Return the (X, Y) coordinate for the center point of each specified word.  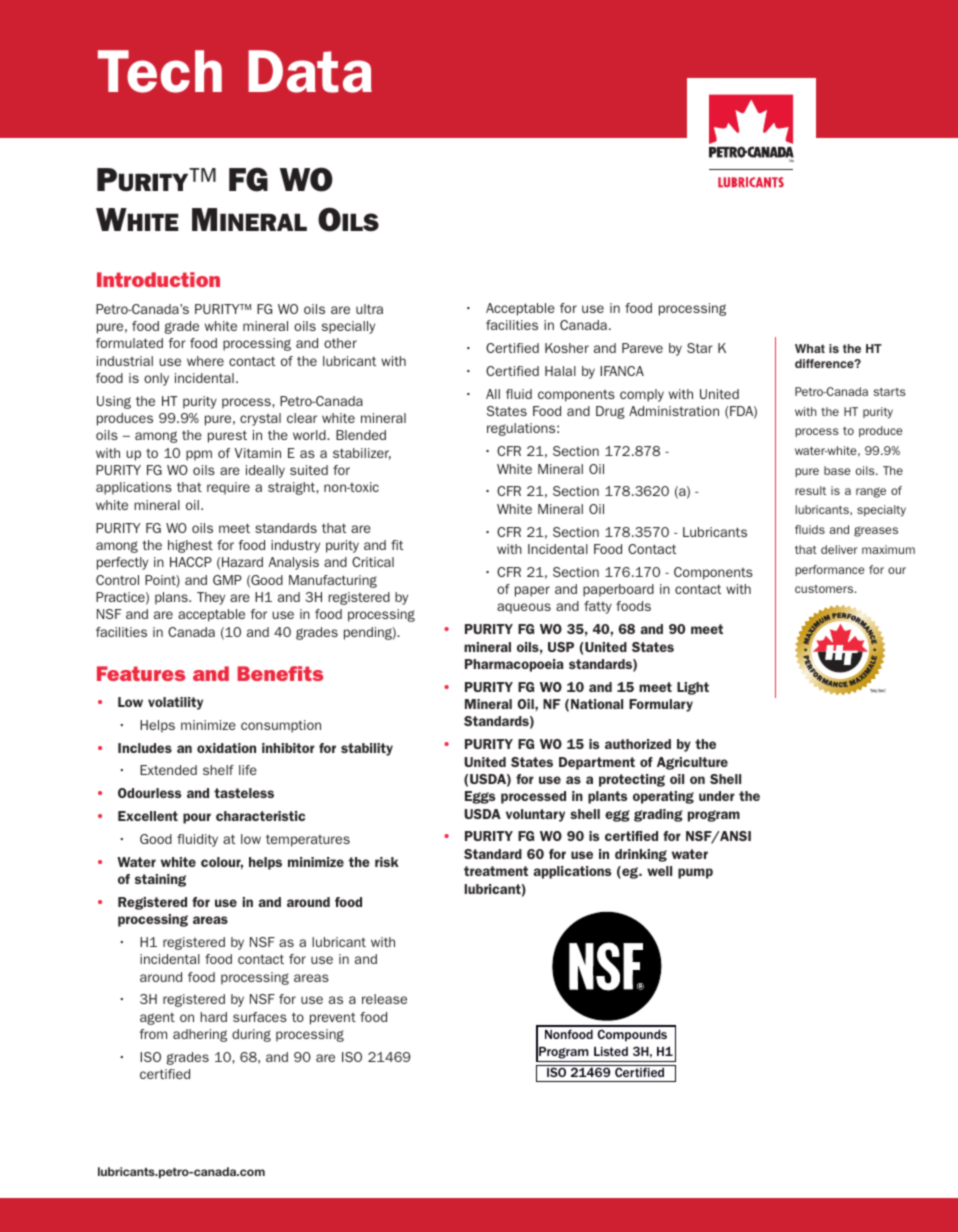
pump (695, 873)
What (810, 348)
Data (310, 71)
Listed (611, 1051)
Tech (160, 71)
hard (213, 1017)
